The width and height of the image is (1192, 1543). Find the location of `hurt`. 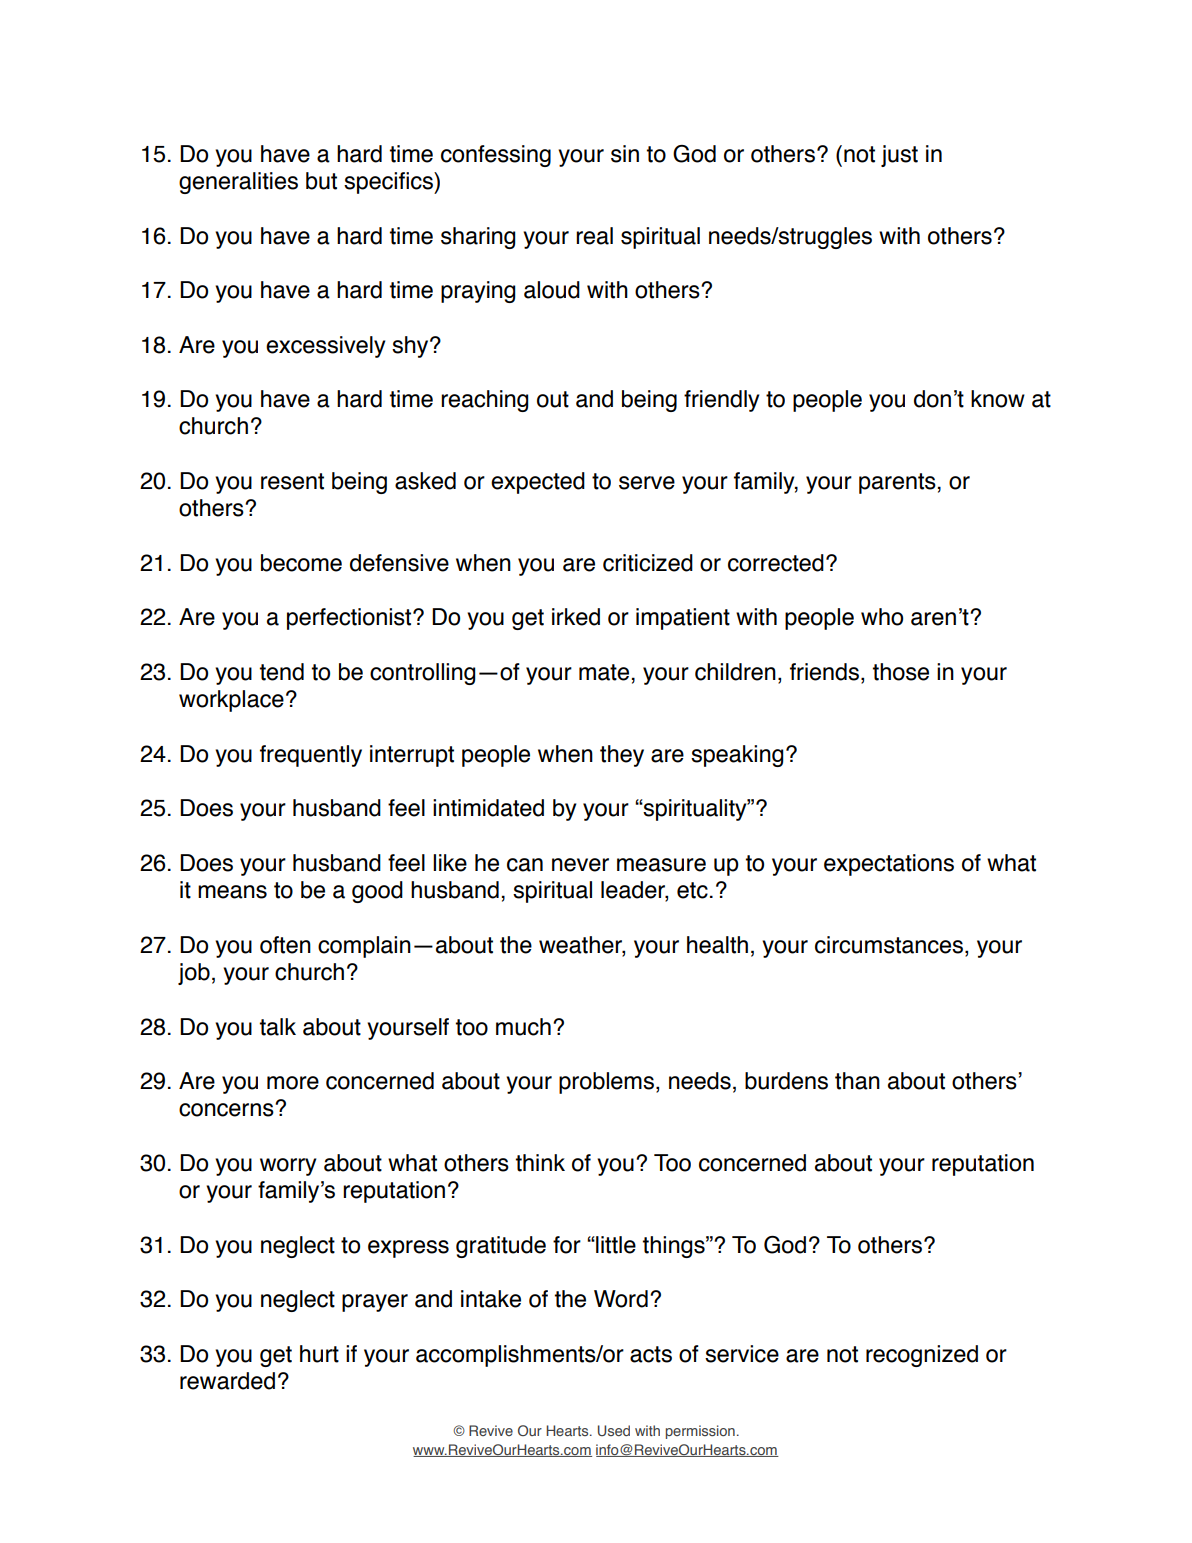

hurt is located at coordinates (319, 1354).
